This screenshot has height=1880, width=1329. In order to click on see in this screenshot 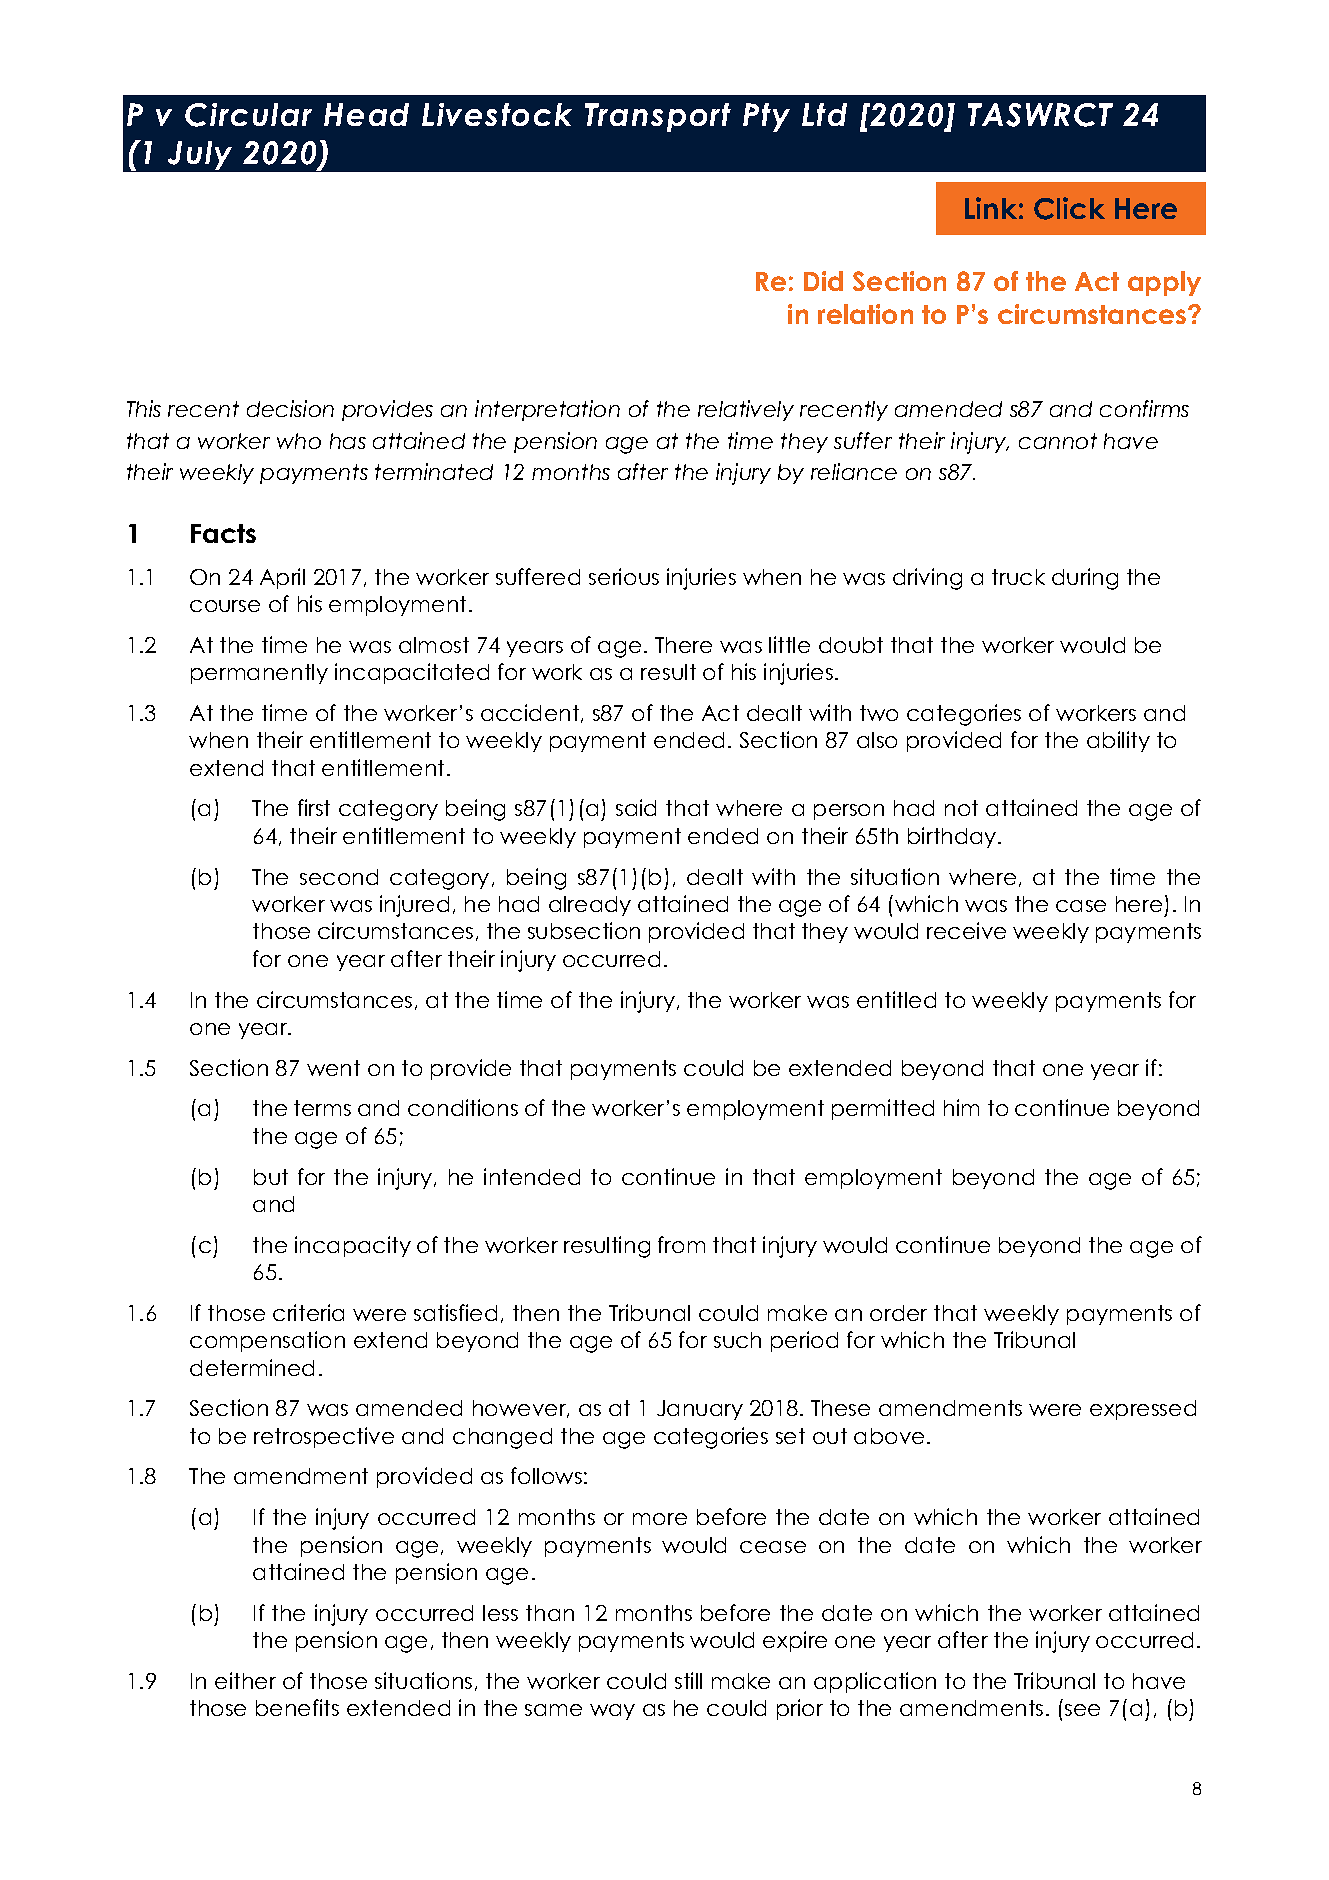, I will do `click(1082, 1710)`.
